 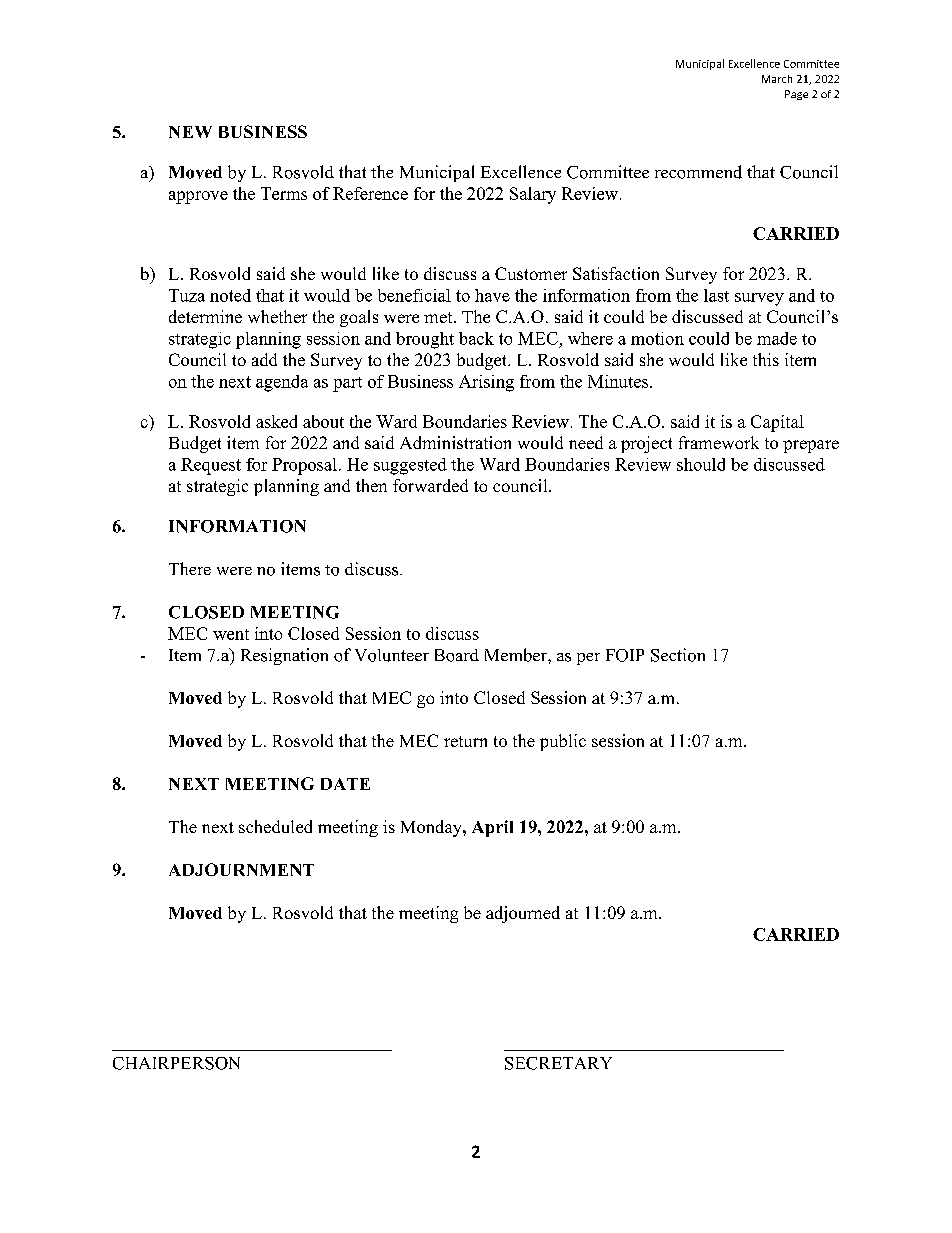 I want to click on SECRETARY, so click(x=558, y=1063).
